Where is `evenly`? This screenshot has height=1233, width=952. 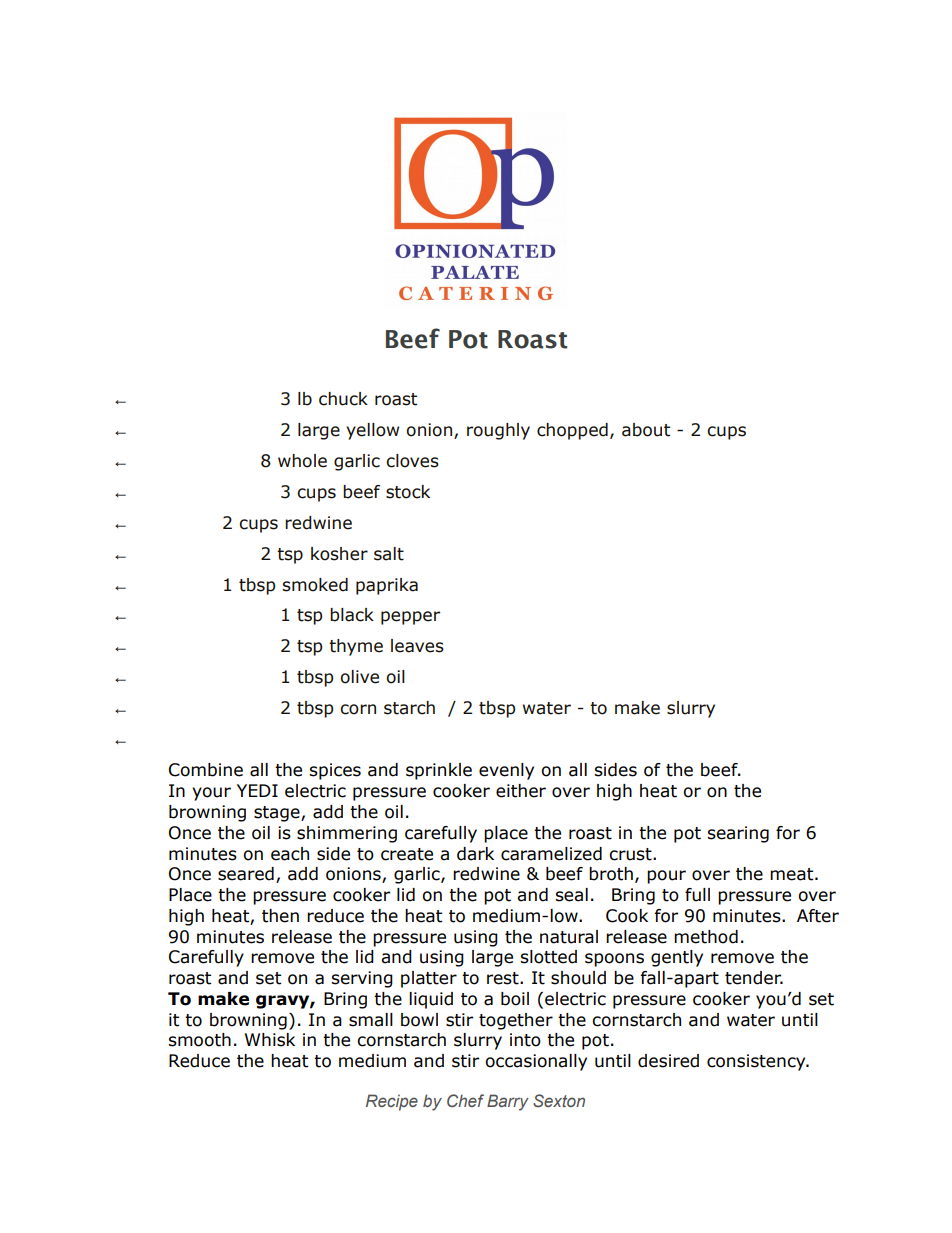
evenly is located at coordinates (506, 771).
